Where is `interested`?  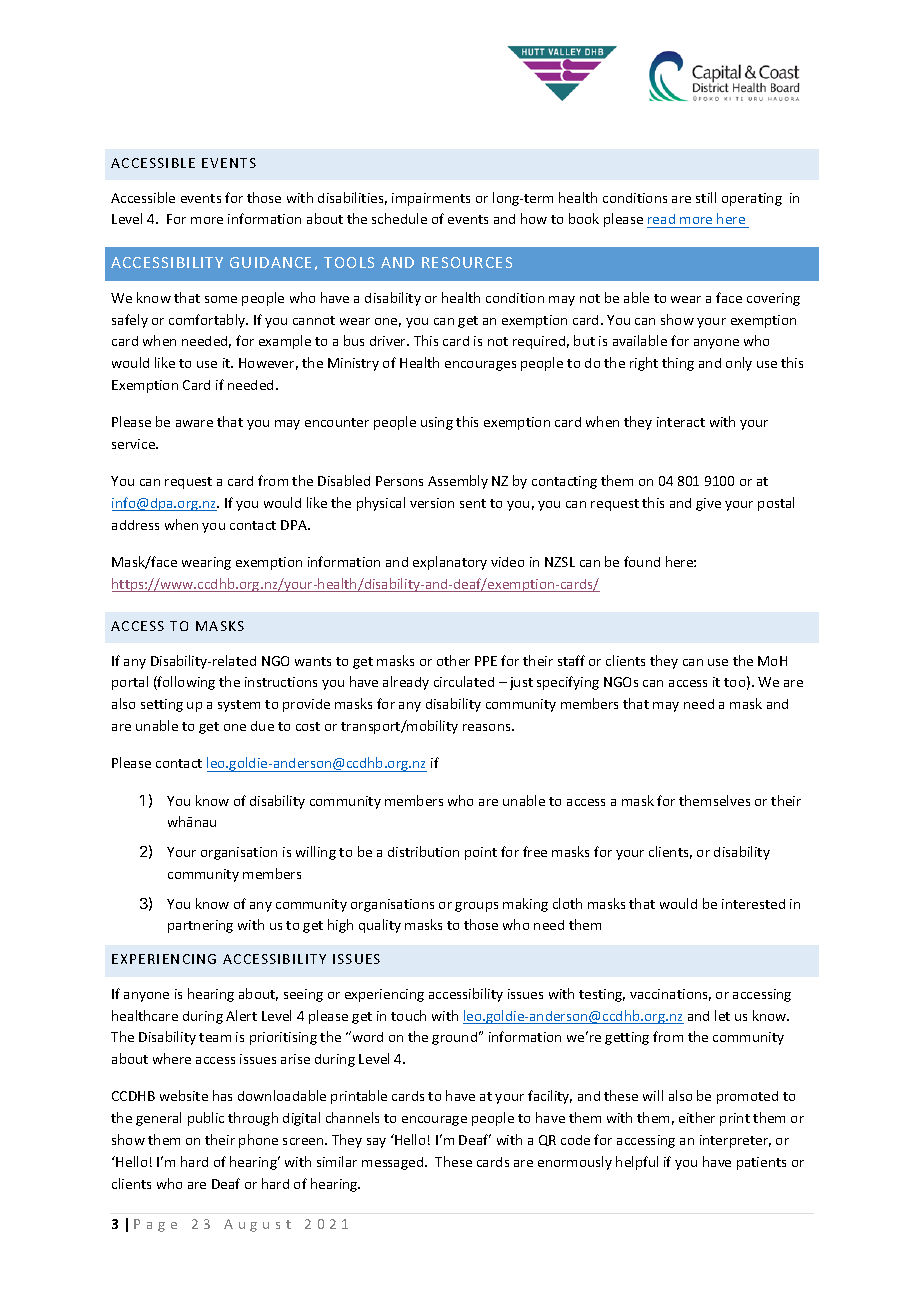
interested is located at coordinates (753, 904).
